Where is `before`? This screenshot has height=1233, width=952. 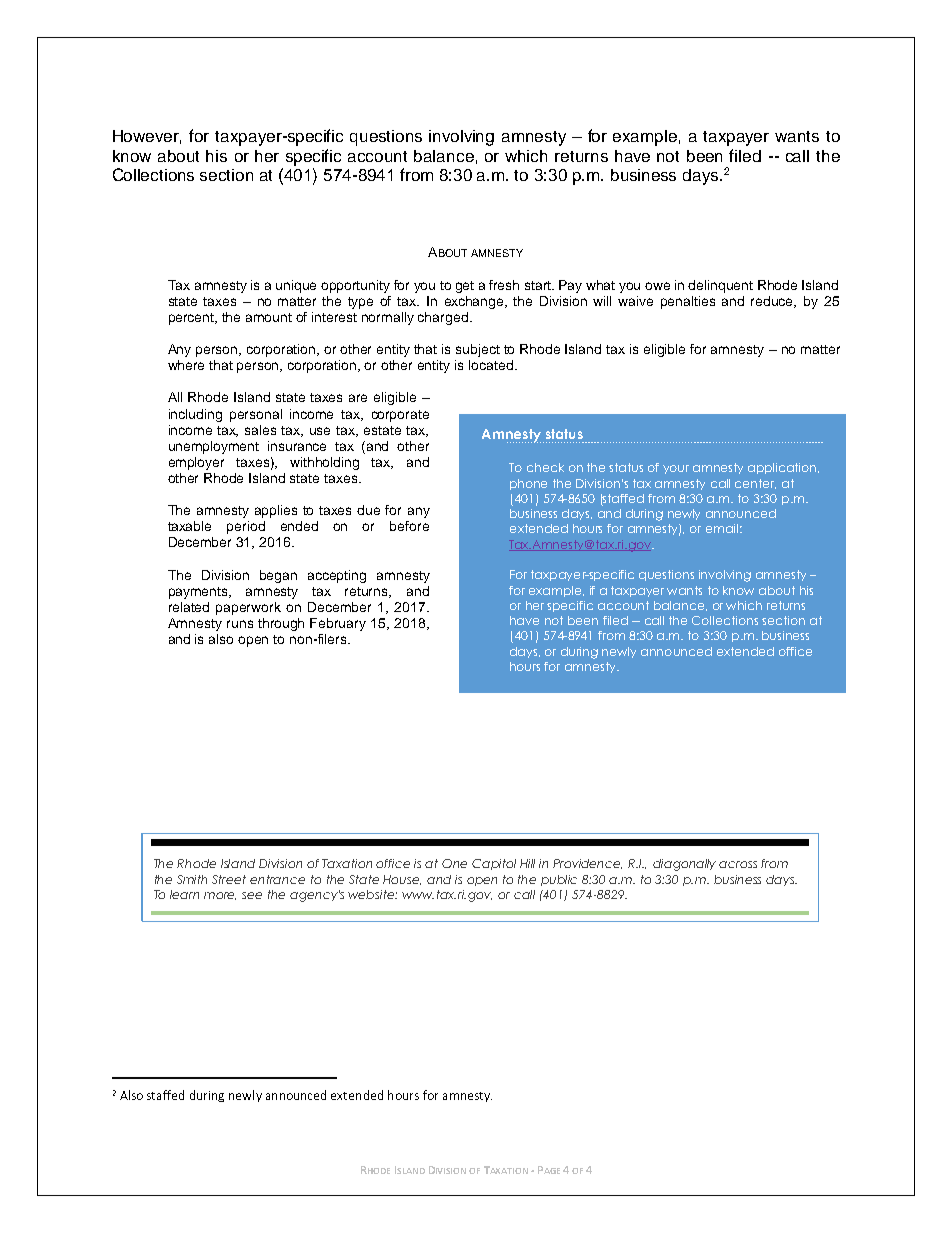 before is located at coordinates (409, 526).
